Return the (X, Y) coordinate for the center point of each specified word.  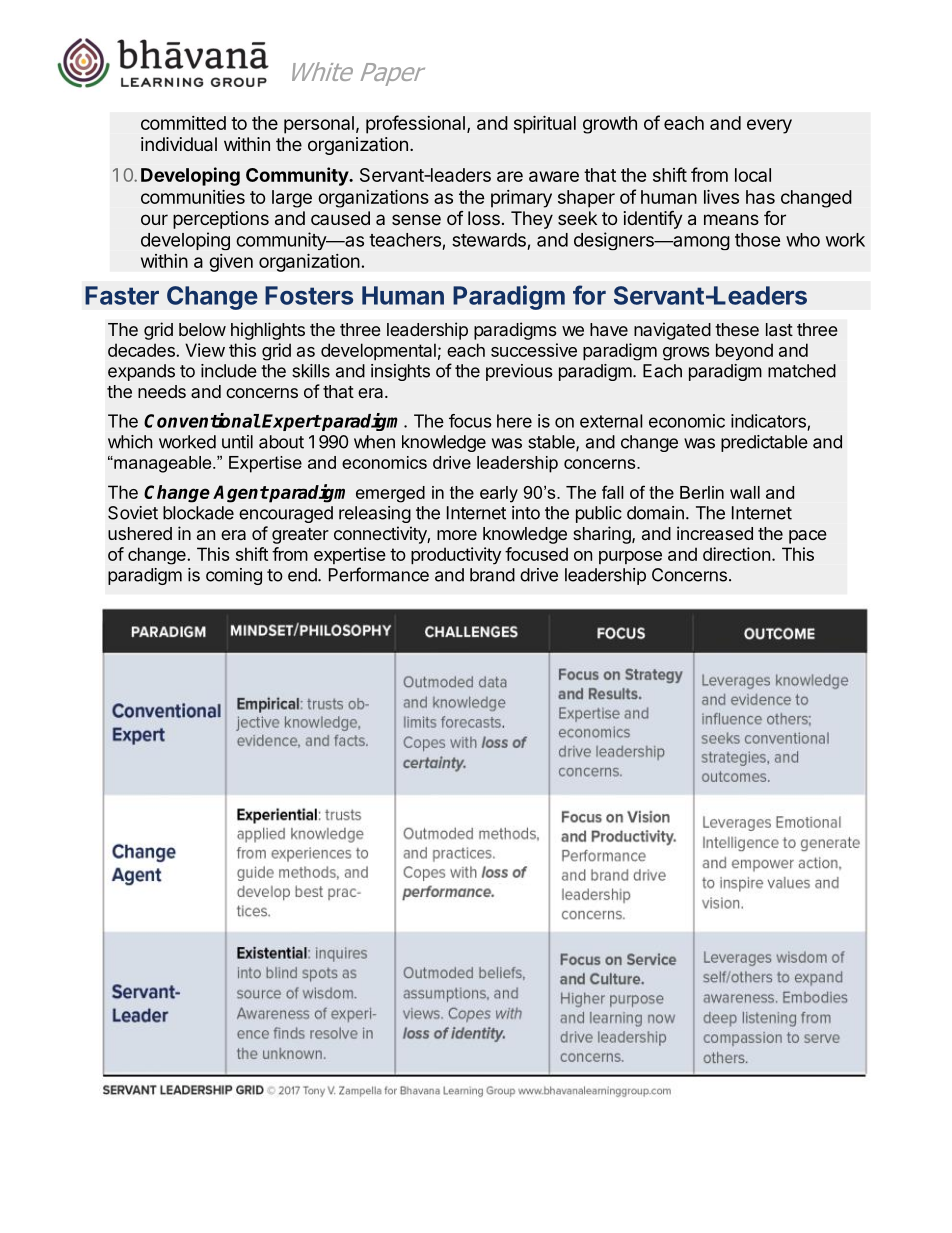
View (205, 350)
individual (179, 144)
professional (415, 124)
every (769, 126)
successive (534, 350)
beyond (744, 352)
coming (234, 576)
